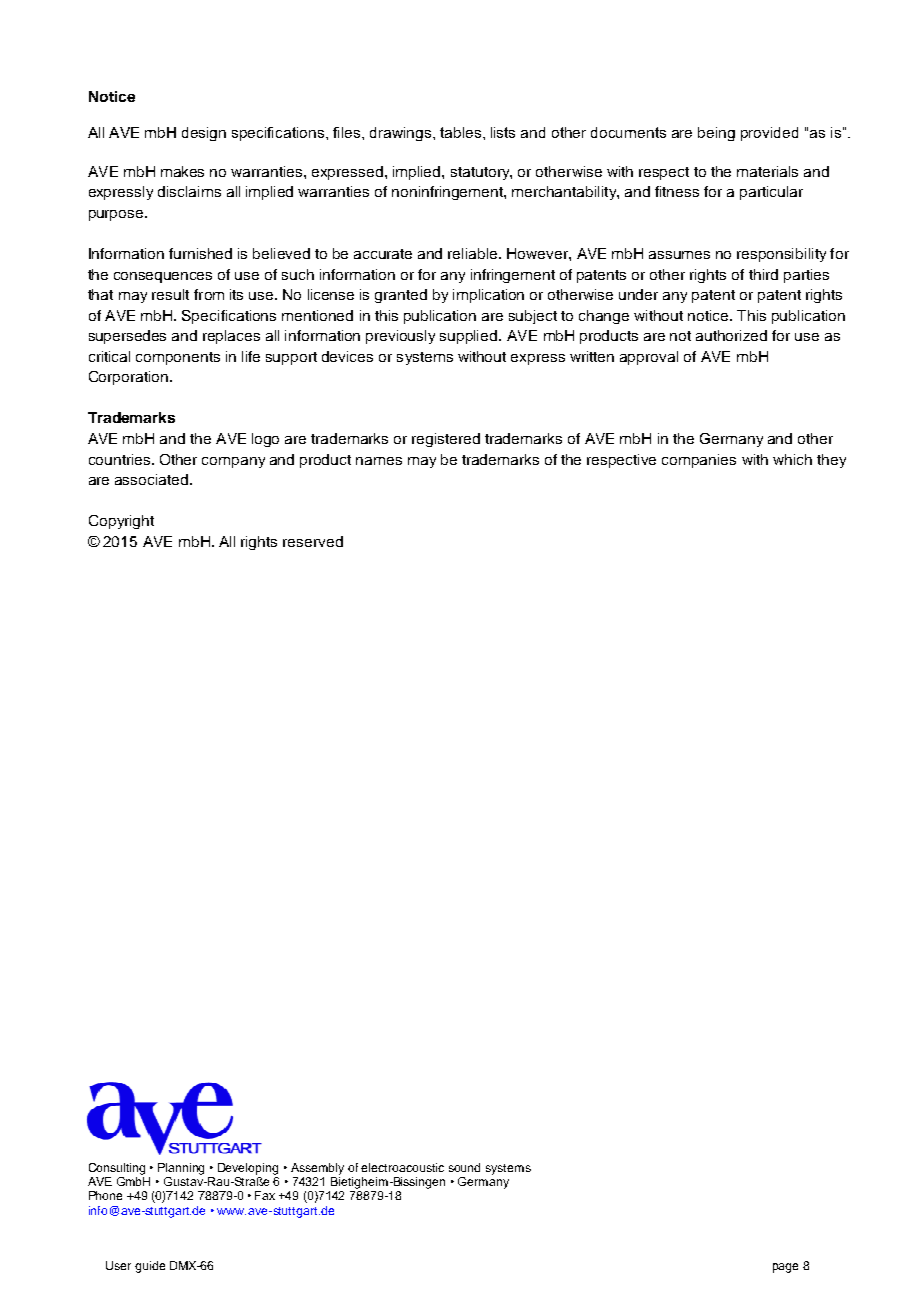 The width and height of the screenshot is (924, 1308). Describe the element at coordinates (767, 171) in the screenshot. I see `materials` at that location.
